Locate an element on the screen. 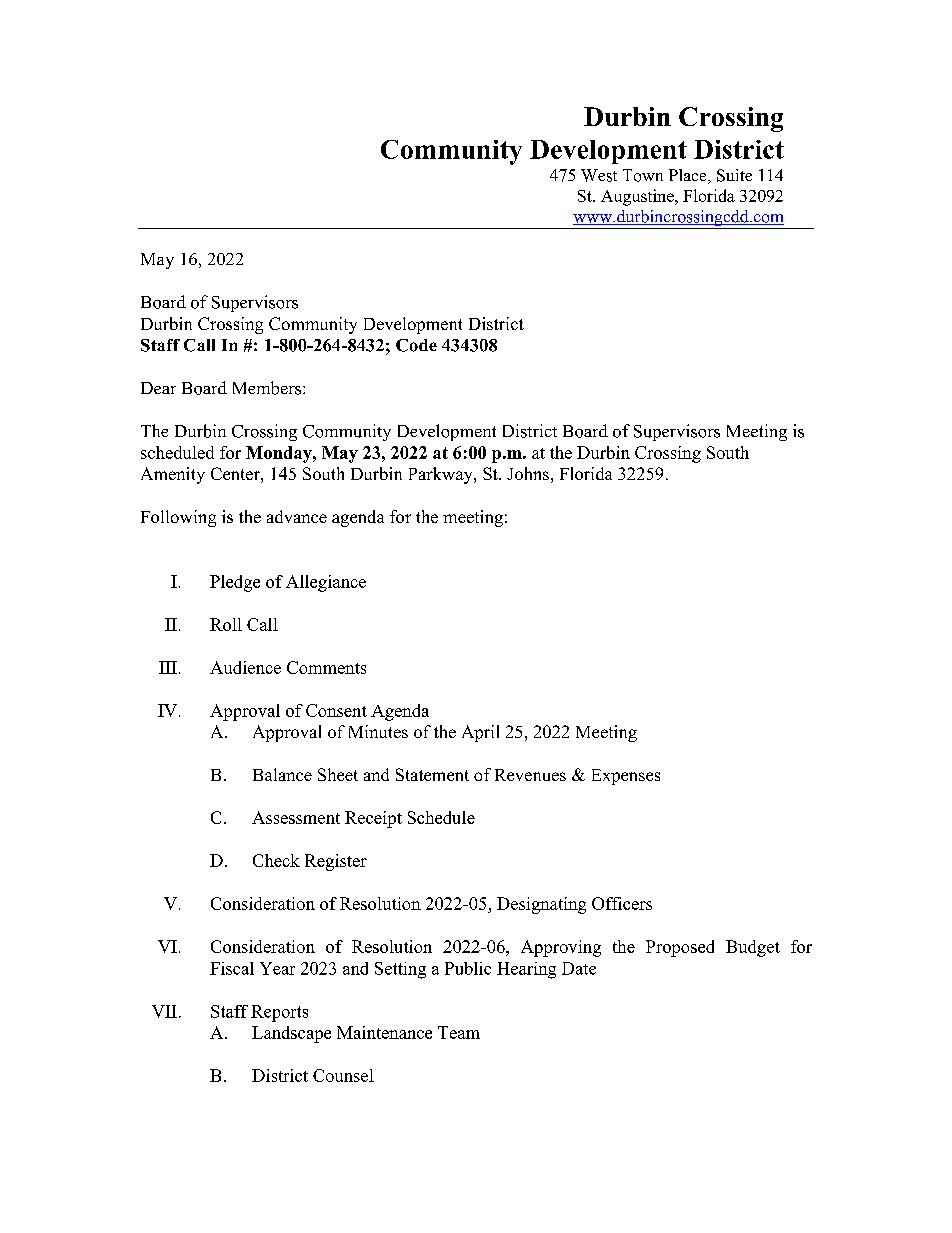 The height and width of the screenshot is (1233, 952). Comments is located at coordinates (326, 667).
